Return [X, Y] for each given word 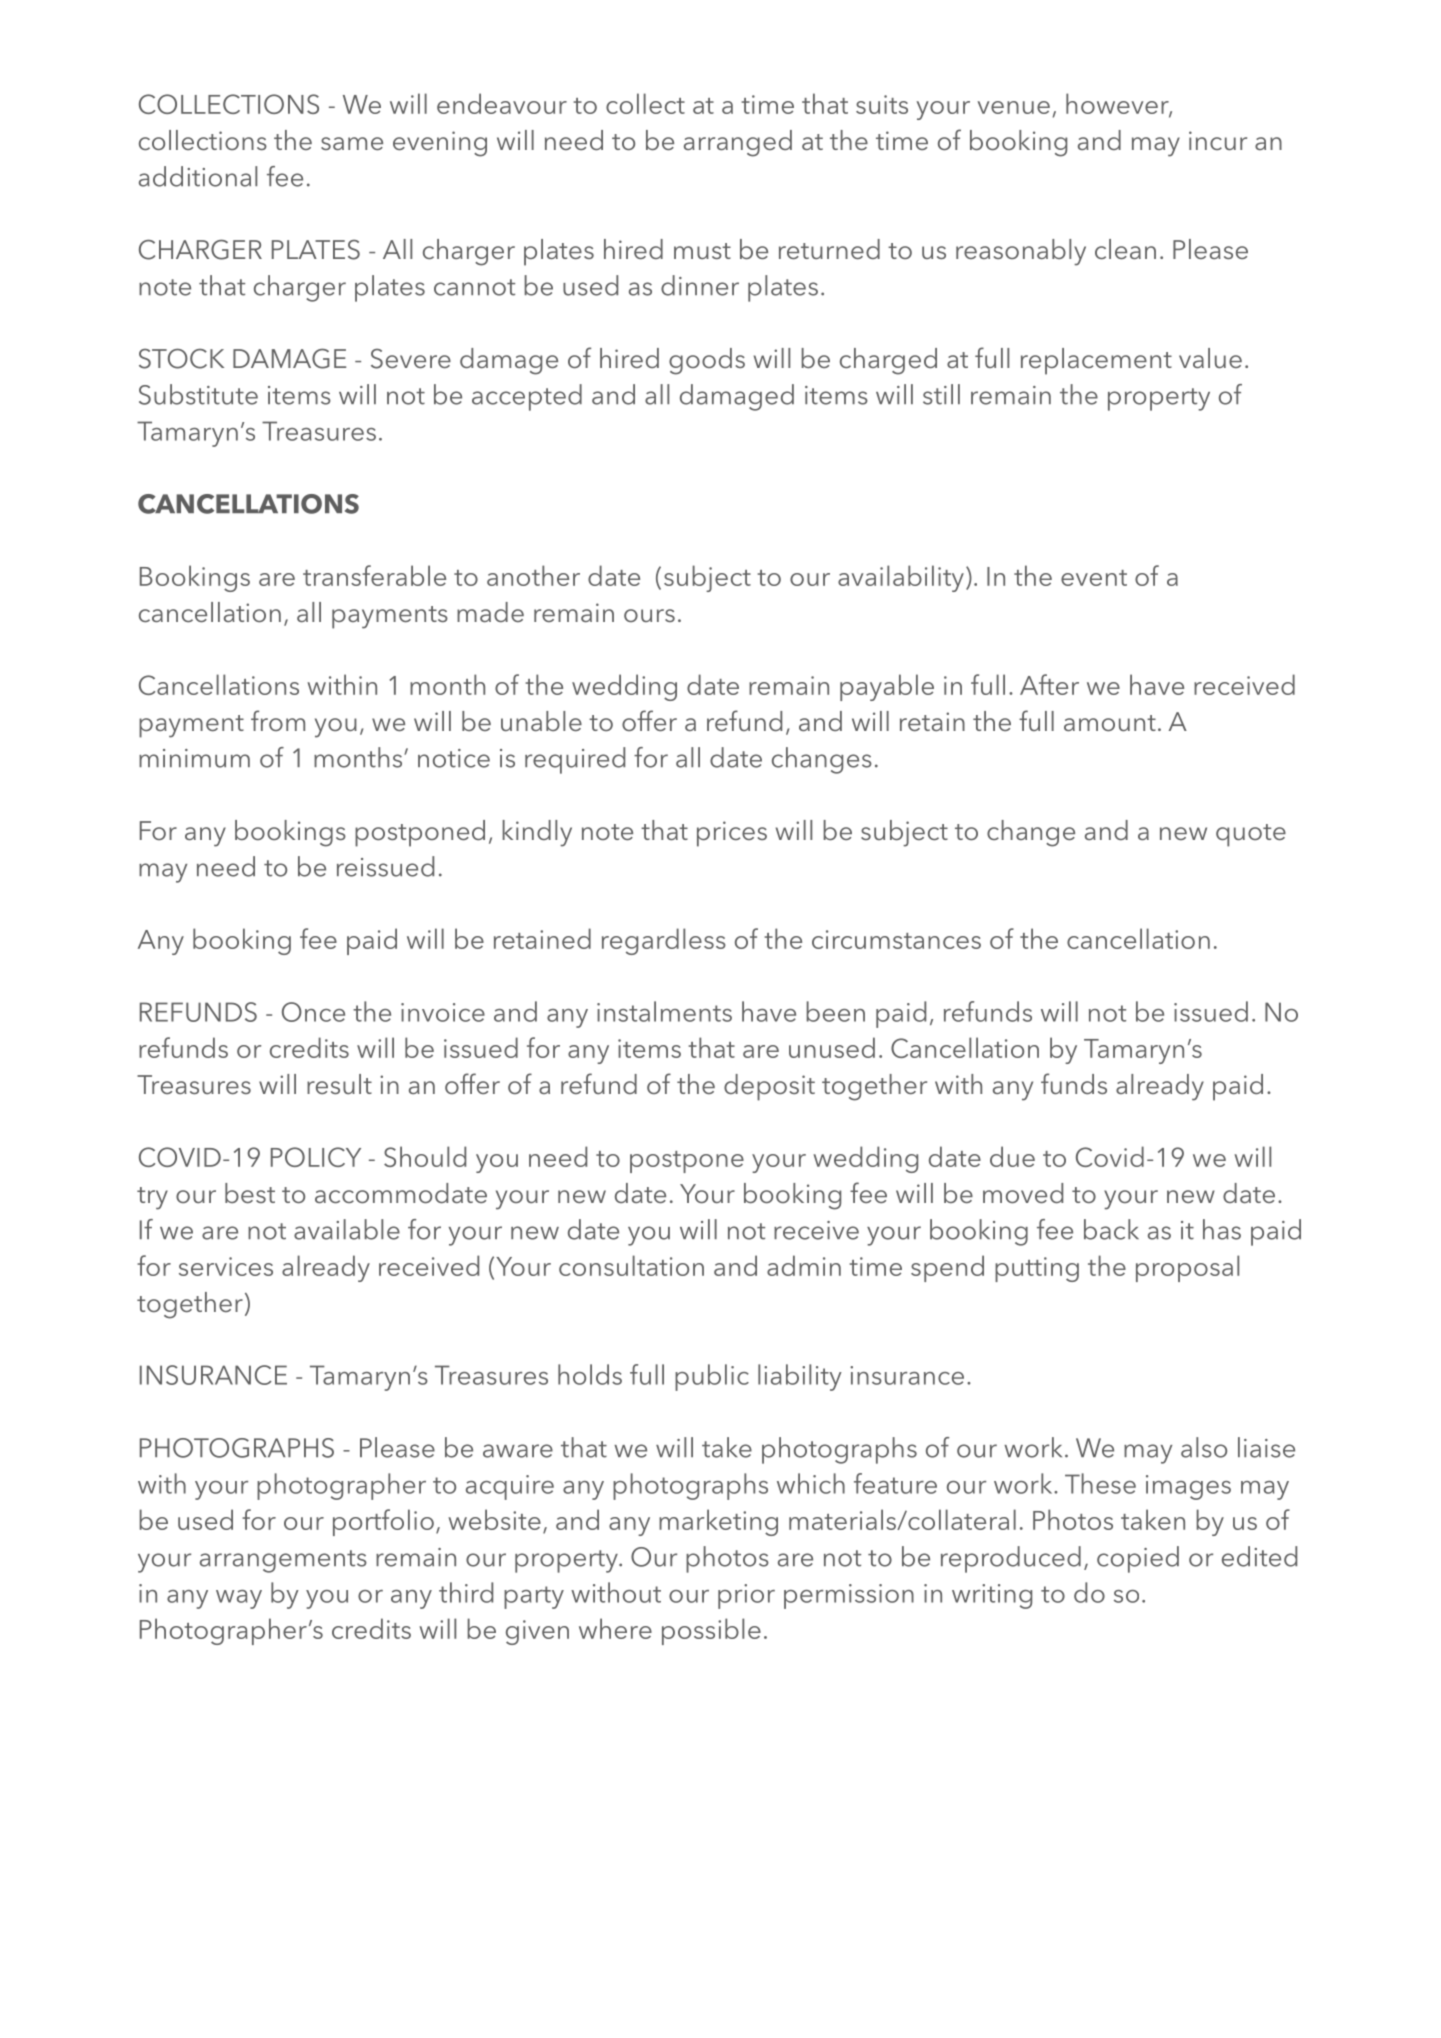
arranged [738, 143]
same [352, 143]
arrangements [283, 1561]
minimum [194, 758]
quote [1251, 835]
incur [1218, 140]
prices [732, 834]
